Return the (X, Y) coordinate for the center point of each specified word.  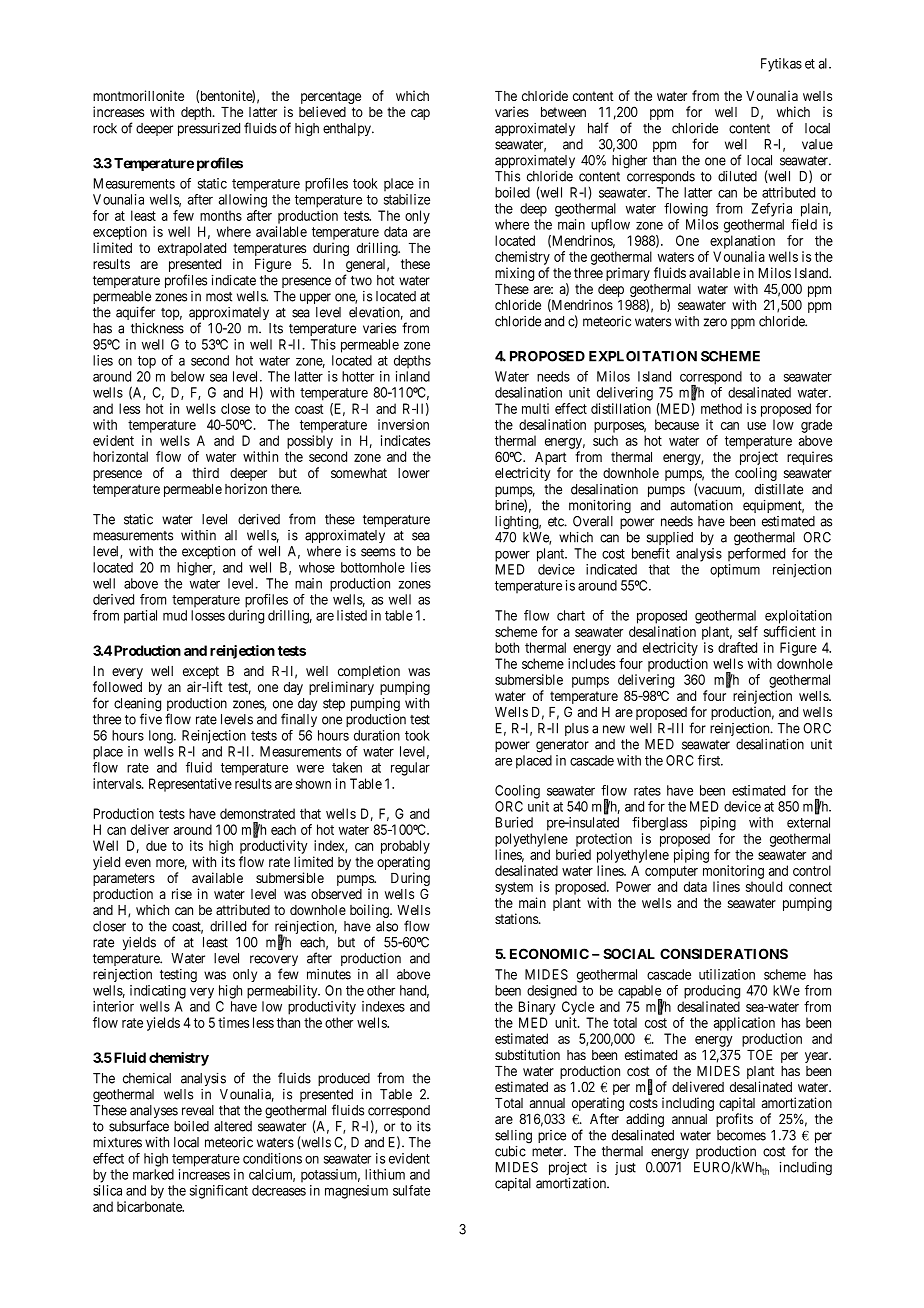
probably (405, 847)
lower (414, 473)
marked (153, 1174)
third (205, 472)
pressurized (209, 129)
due (156, 845)
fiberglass (659, 824)
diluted (737, 176)
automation (702, 505)
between (563, 112)
